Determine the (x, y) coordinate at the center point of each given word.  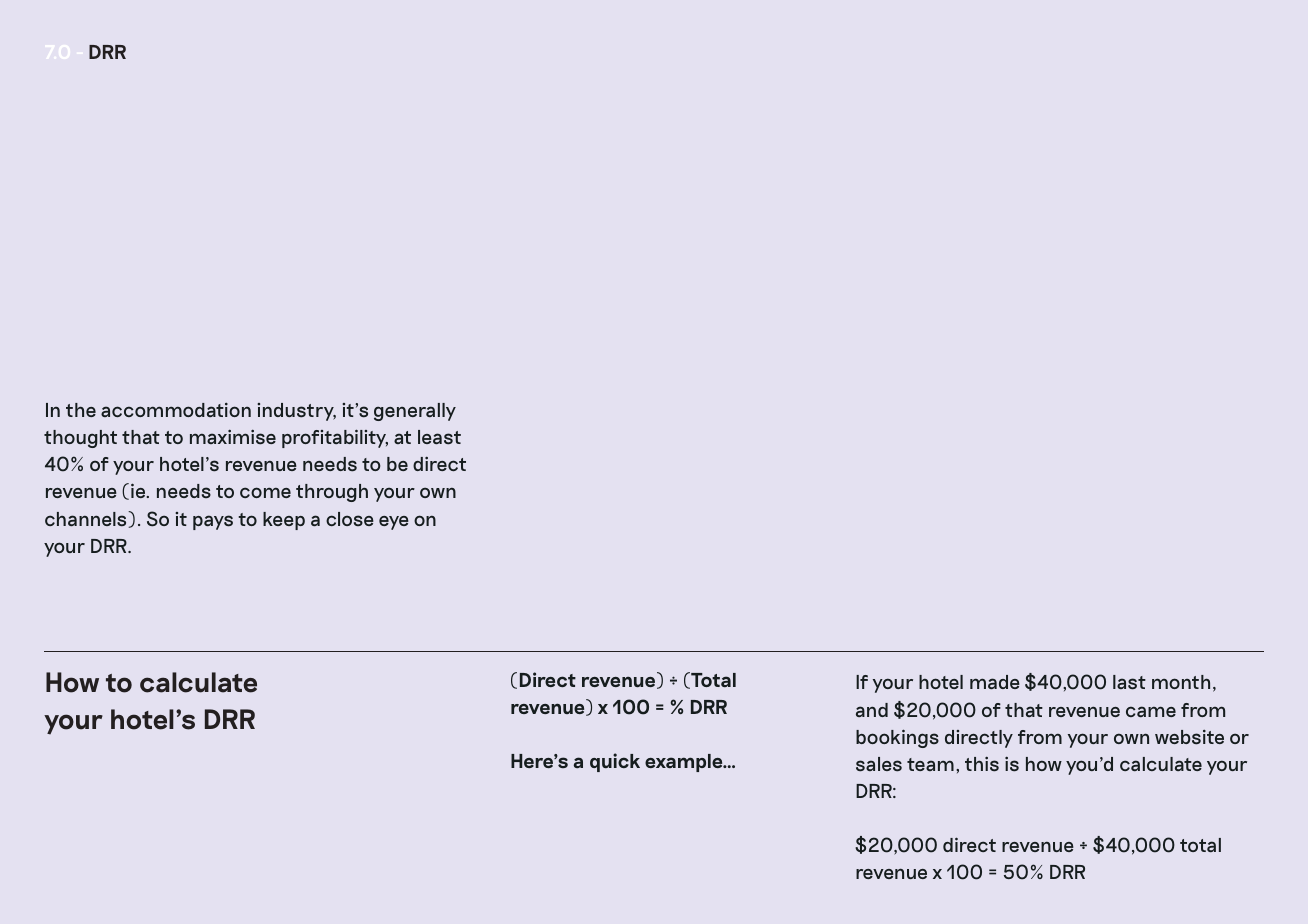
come (265, 492)
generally (415, 412)
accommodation (176, 410)
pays (213, 522)
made (995, 682)
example (685, 763)
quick (615, 762)
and (872, 710)
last (1129, 682)
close (350, 519)
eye (394, 523)
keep (284, 521)
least (439, 437)
